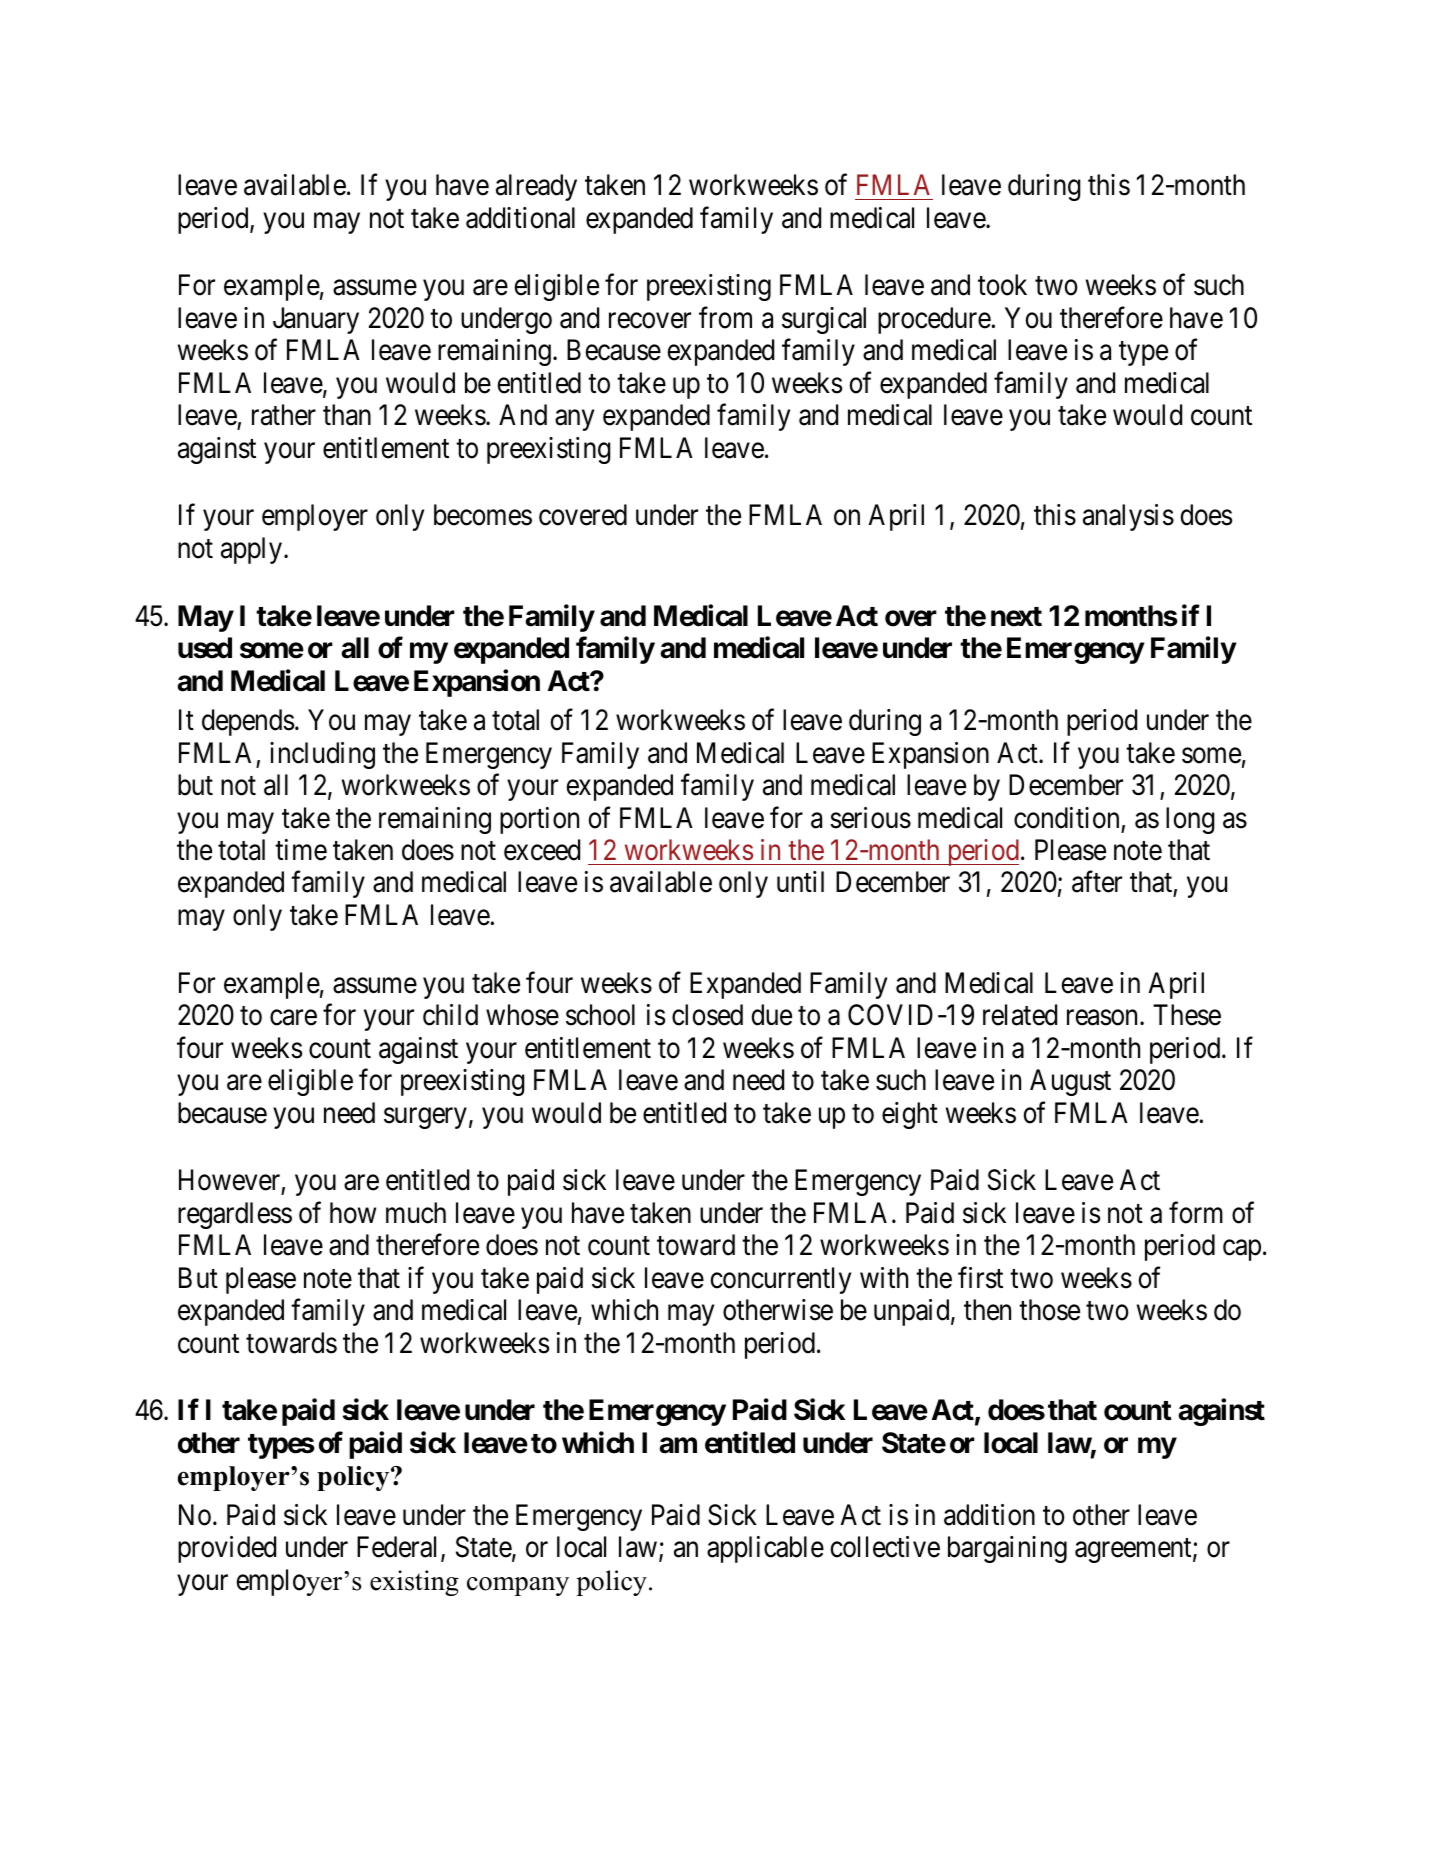 This screenshot has width=1440, height=1863. I want to click on from, so click(725, 318).
